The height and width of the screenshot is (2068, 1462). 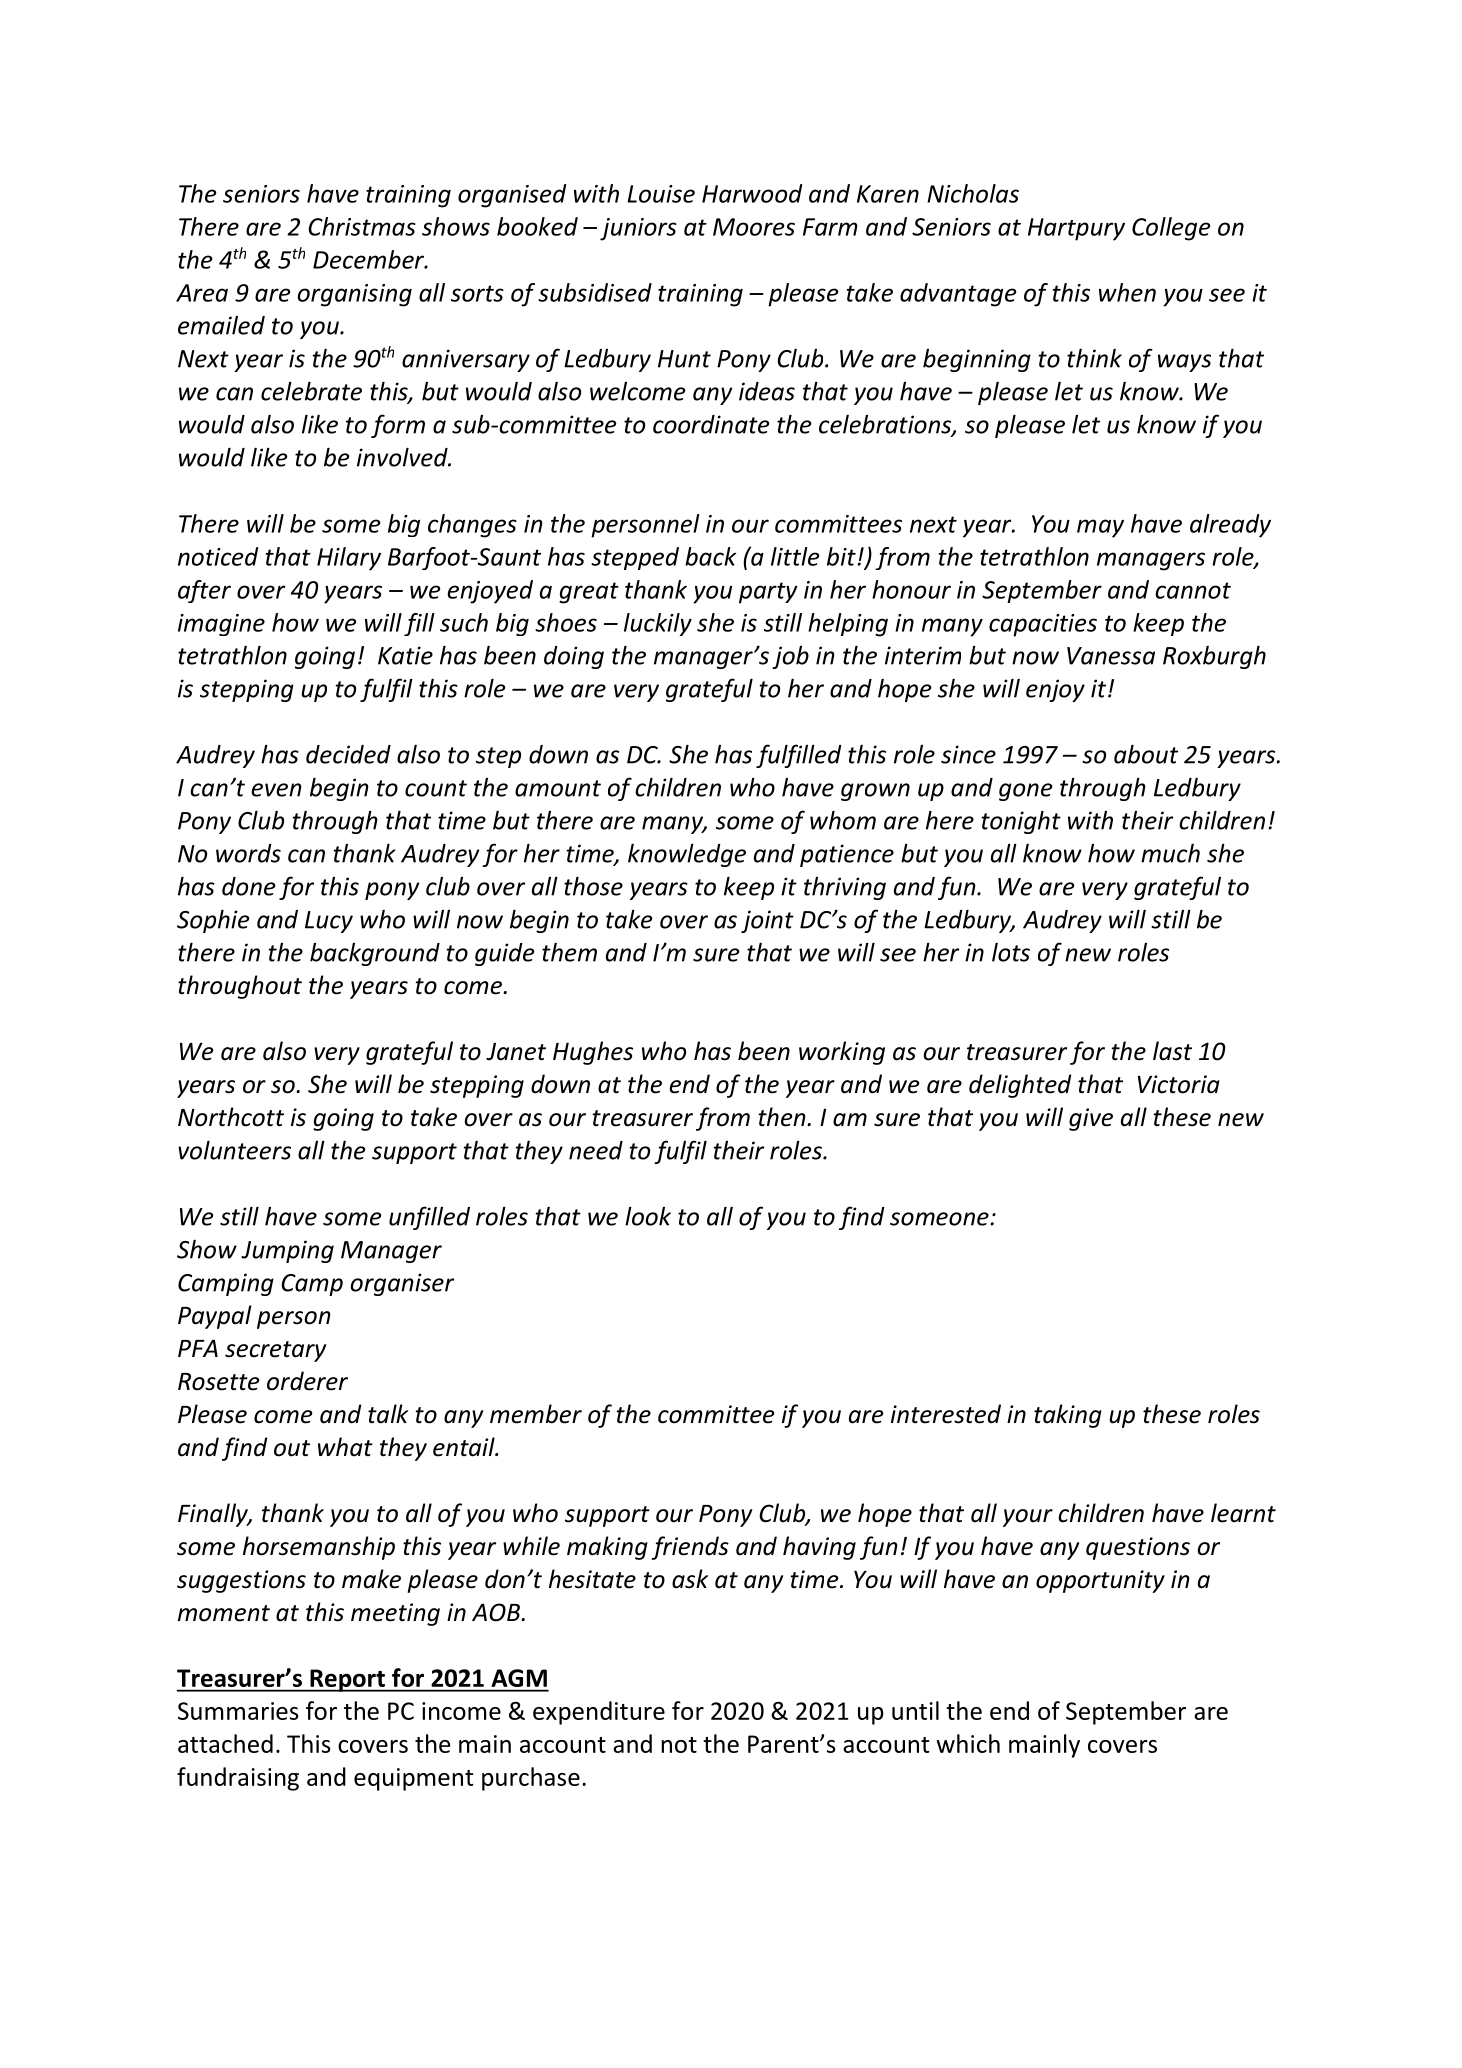 What do you see at coordinates (1171, 229) in the screenshot?
I see `College` at bounding box center [1171, 229].
